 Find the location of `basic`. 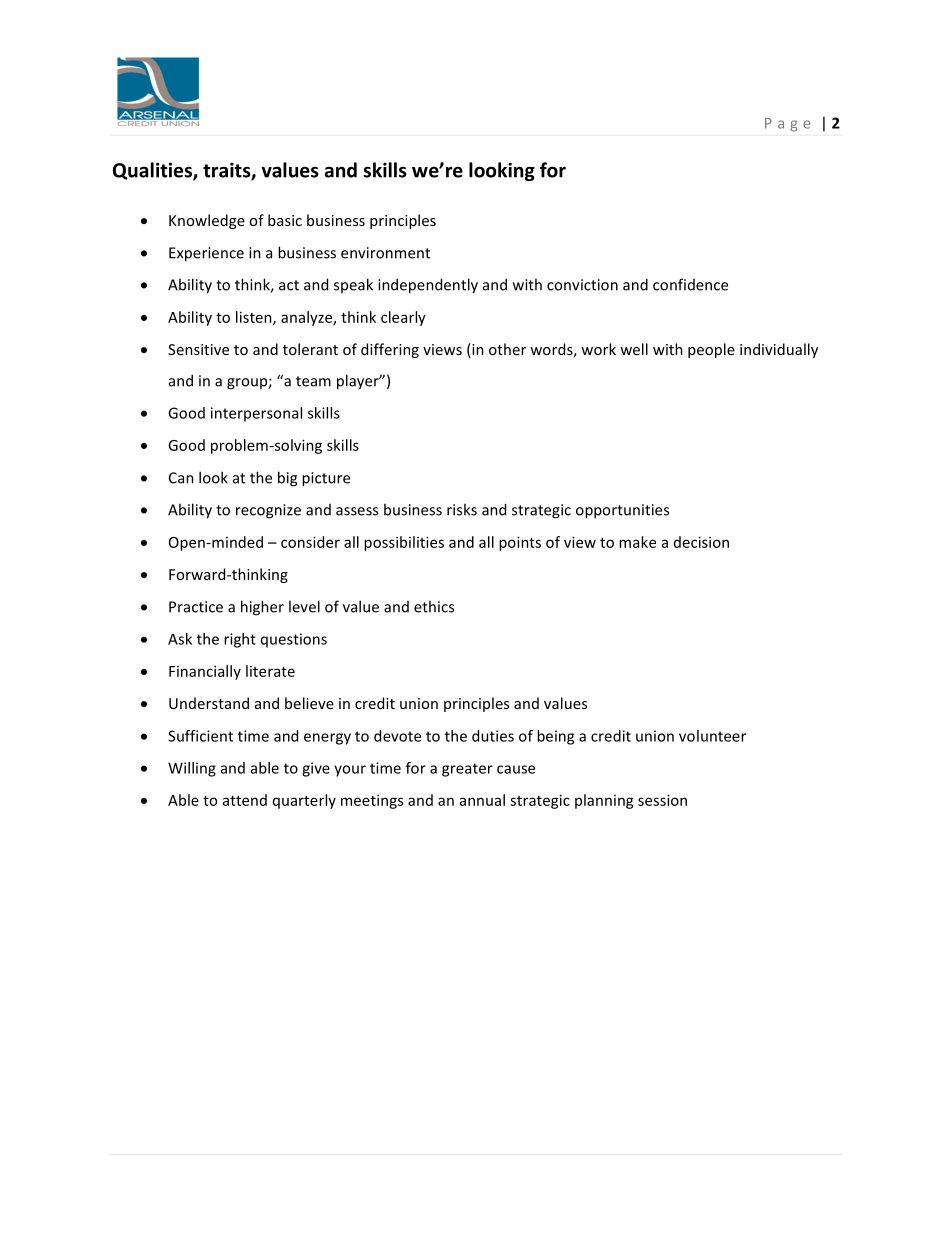

basic is located at coordinates (285, 220).
